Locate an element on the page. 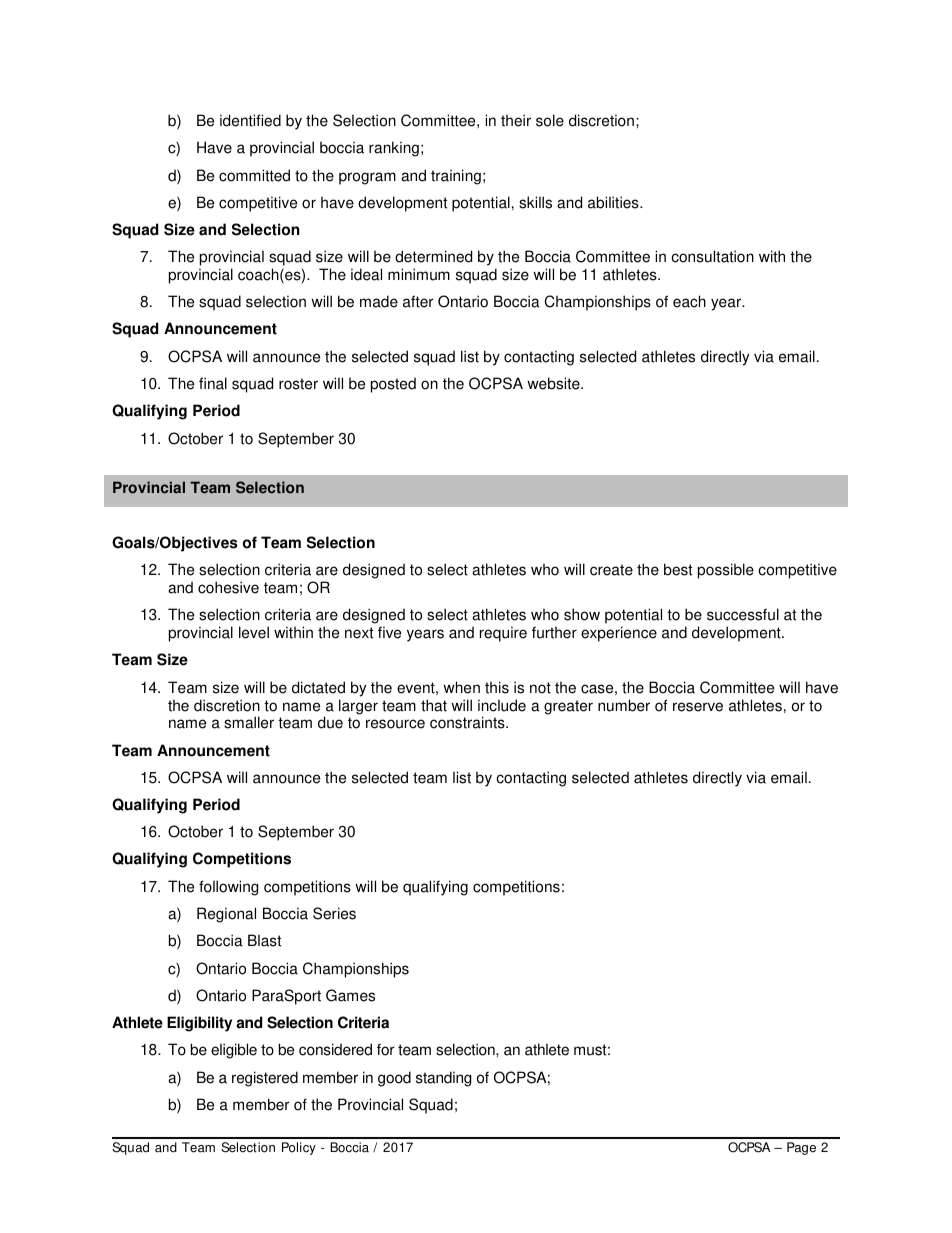 Image resolution: width=952 pixels, height=1233 pixels. Page is located at coordinates (801, 1148).
